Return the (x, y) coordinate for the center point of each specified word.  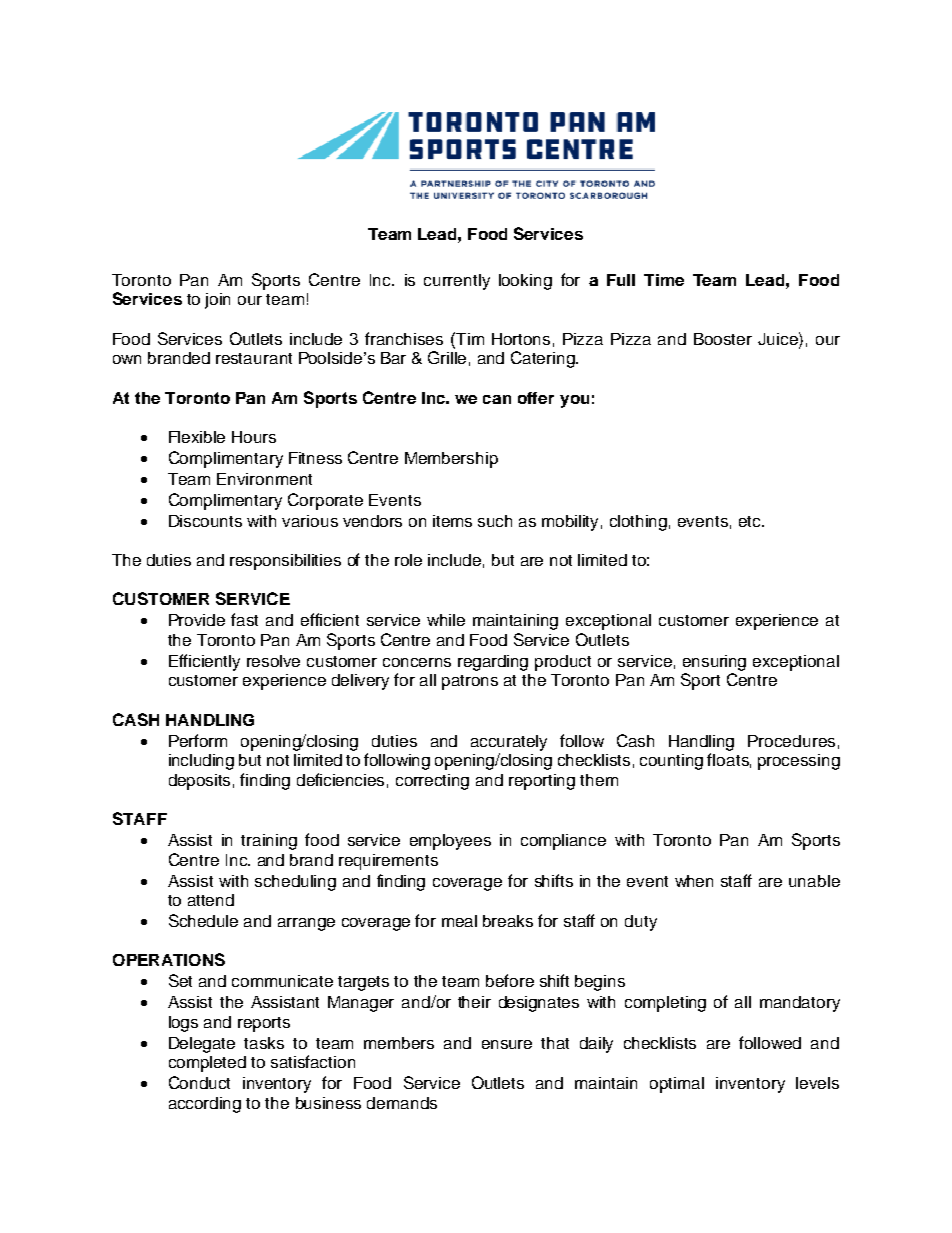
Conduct (199, 1082)
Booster (723, 339)
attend (211, 900)
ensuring (714, 663)
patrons (470, 682)
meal (459, 921)
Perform (198, 740)
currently (457, 282)
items (452, 521)
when (694, 881)
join (217, 301)
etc (751, 521)
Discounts (205, 521)
